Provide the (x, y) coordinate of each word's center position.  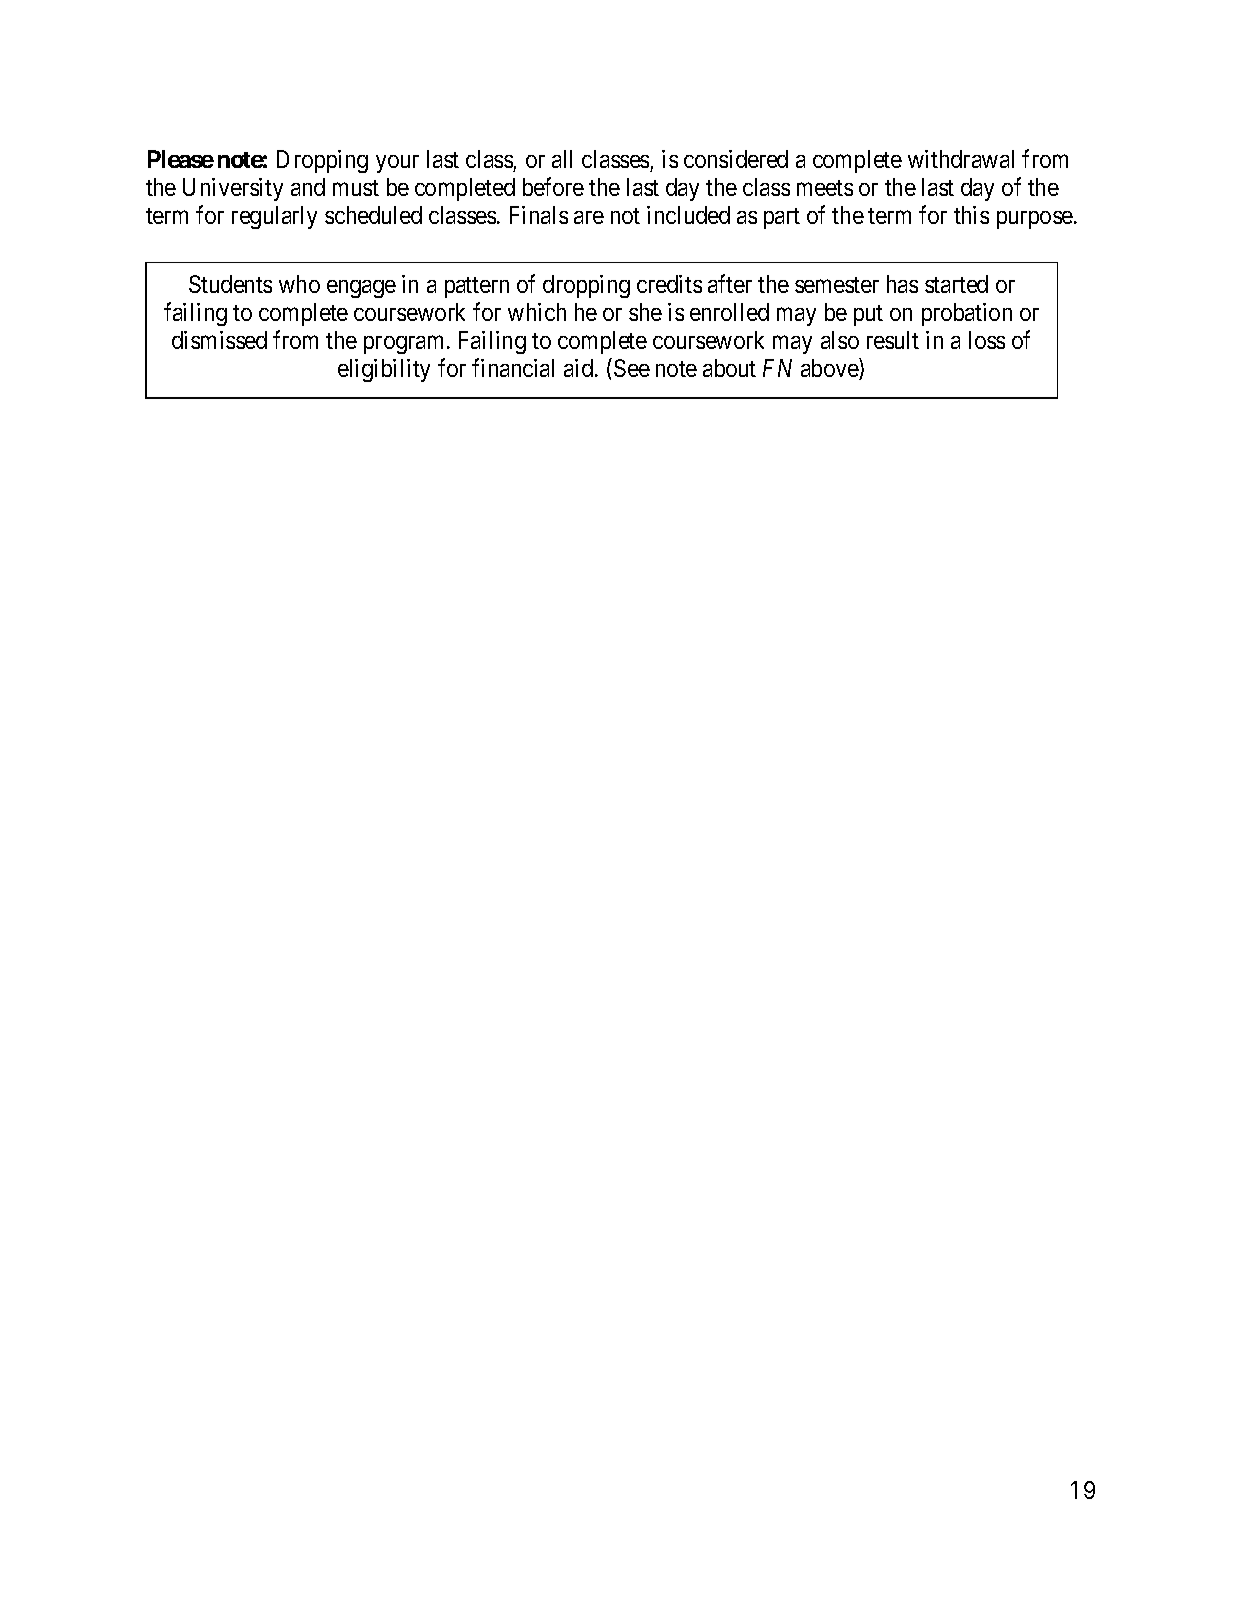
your (397, 164)
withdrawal (961, 159)
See (632, 368)
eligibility (384, 370)
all (562, 159)
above (830, 369)
